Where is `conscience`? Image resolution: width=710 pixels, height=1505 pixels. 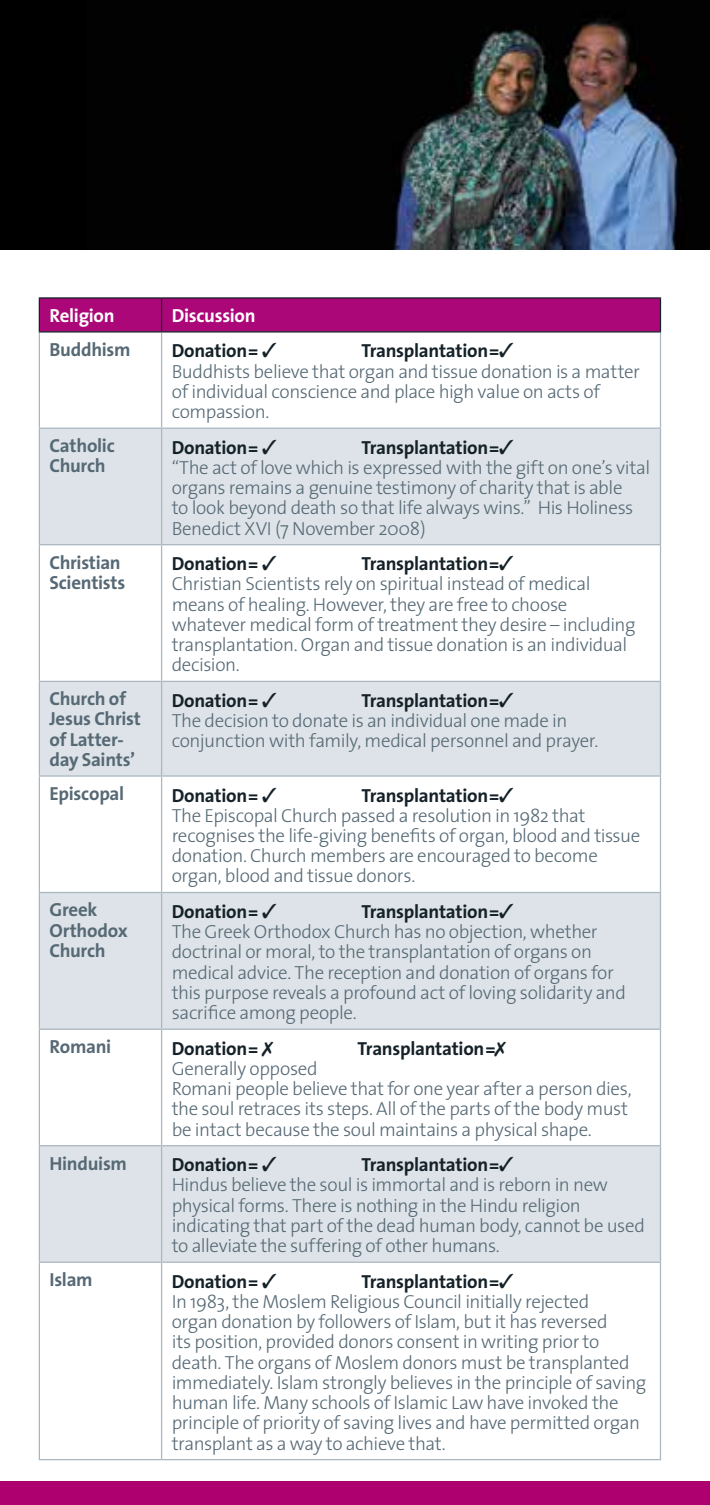 conscience is located at coordinates (314, 391).
